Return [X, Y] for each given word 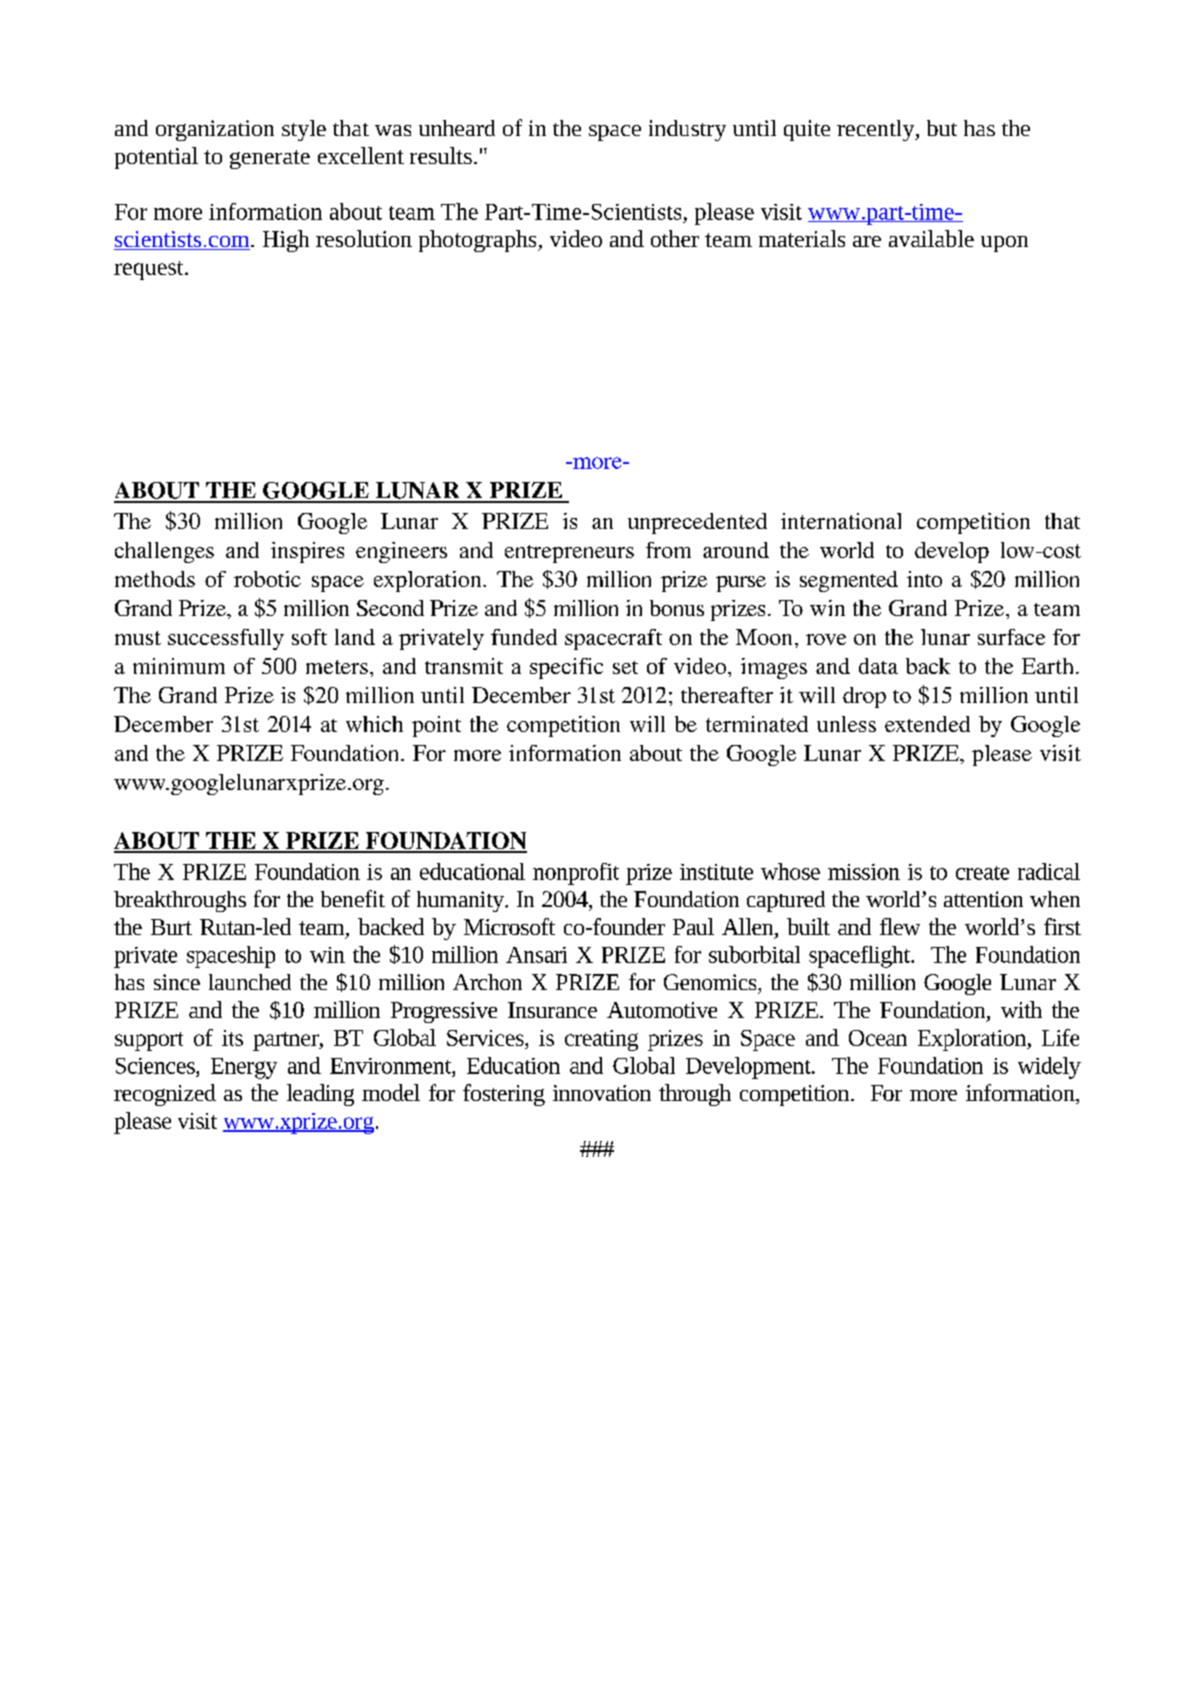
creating [601, 1040]
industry [687, 130]
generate [270, 159]
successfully [226, 639]
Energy [244, 1068]
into [924, 579]
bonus [677, 608]
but [942, 128]
